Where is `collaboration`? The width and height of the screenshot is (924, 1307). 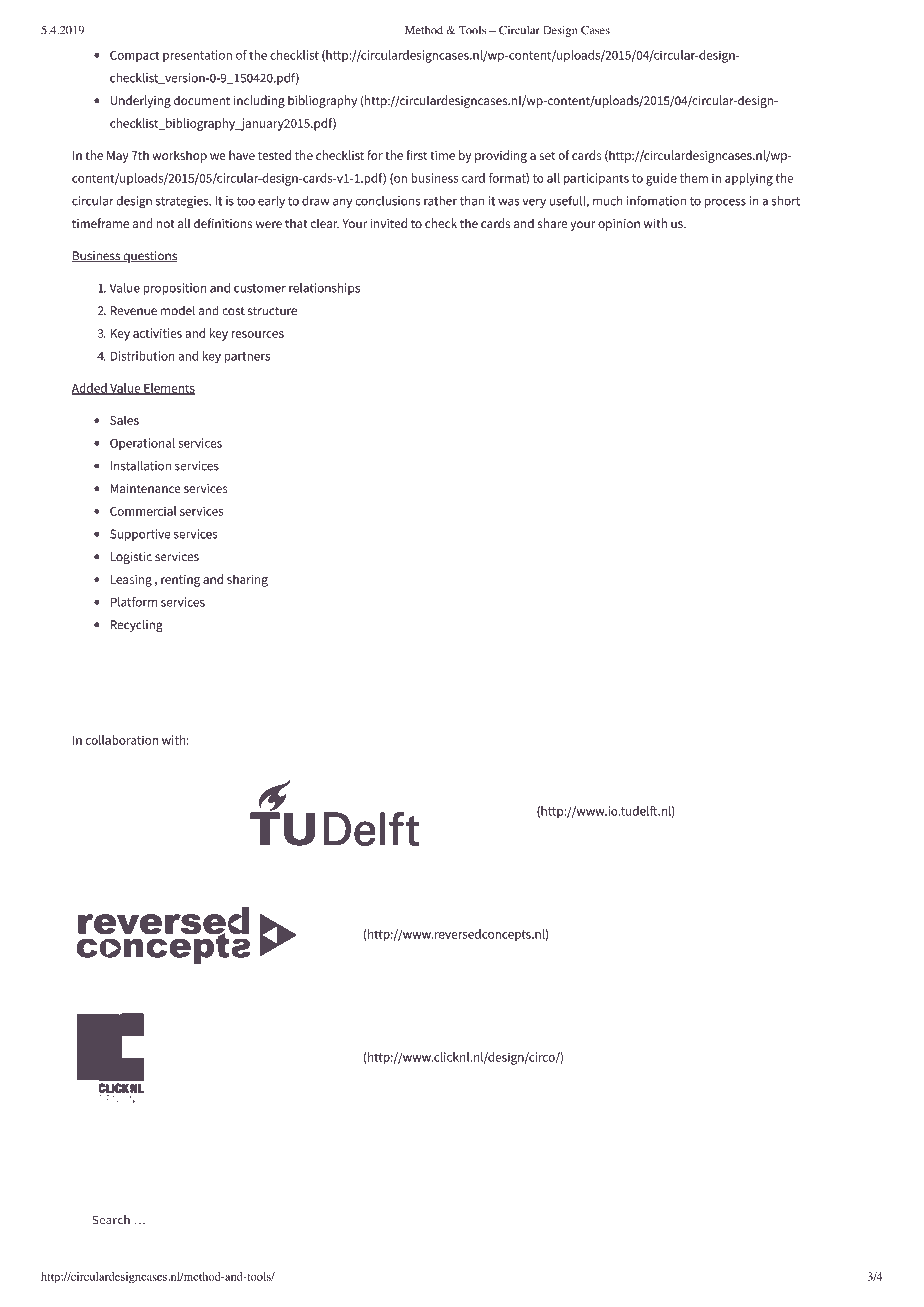 collaboration is located at coordinates (122, 740).
